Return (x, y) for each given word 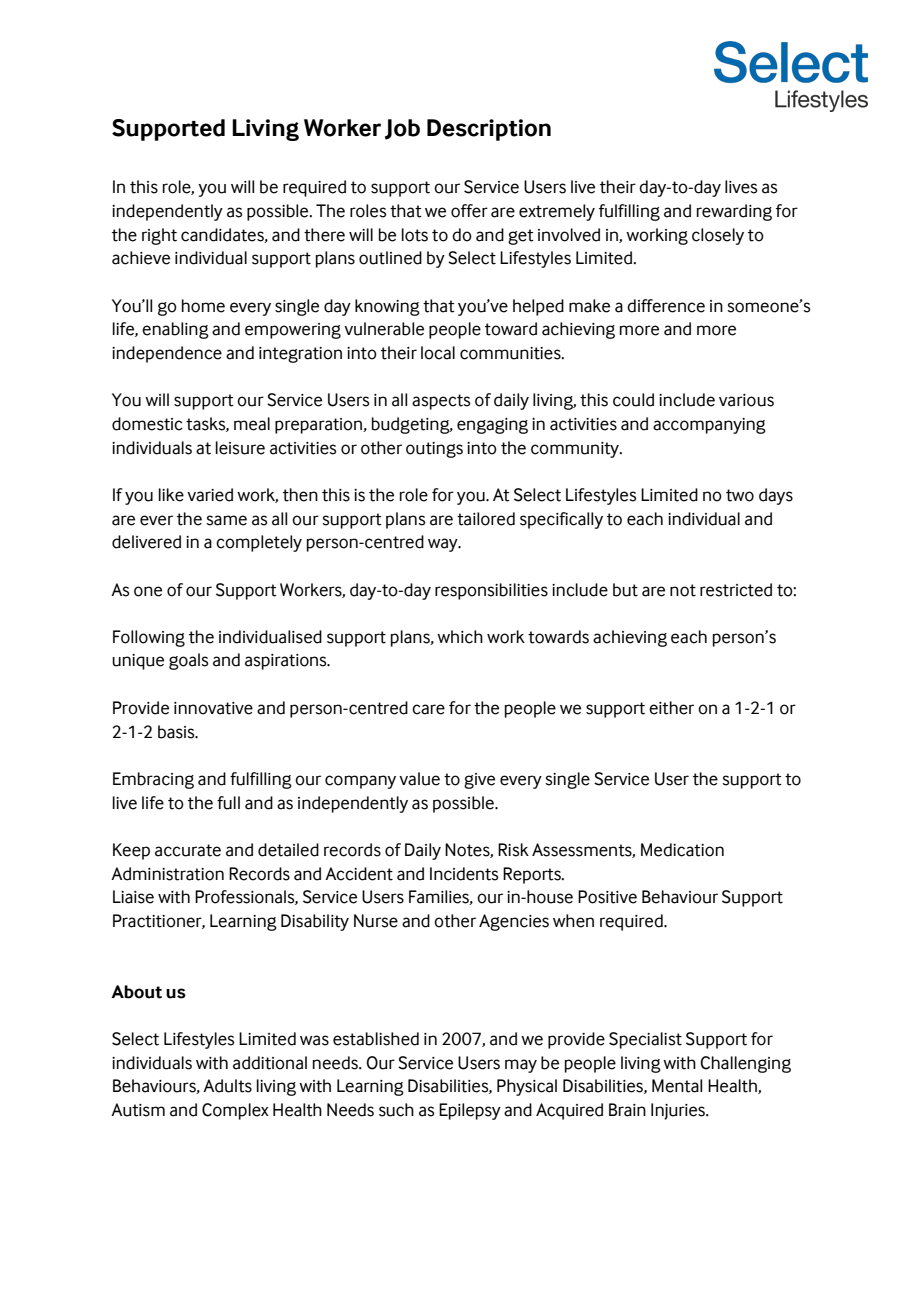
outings (434, 450)
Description (489, 130)
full (228, 803)
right (159, 236)
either (671, 708)
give (479, 781)
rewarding (734, 212)
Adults (227, 1086)
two (740, 495)
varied (210, 495)
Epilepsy (470, 1111)
